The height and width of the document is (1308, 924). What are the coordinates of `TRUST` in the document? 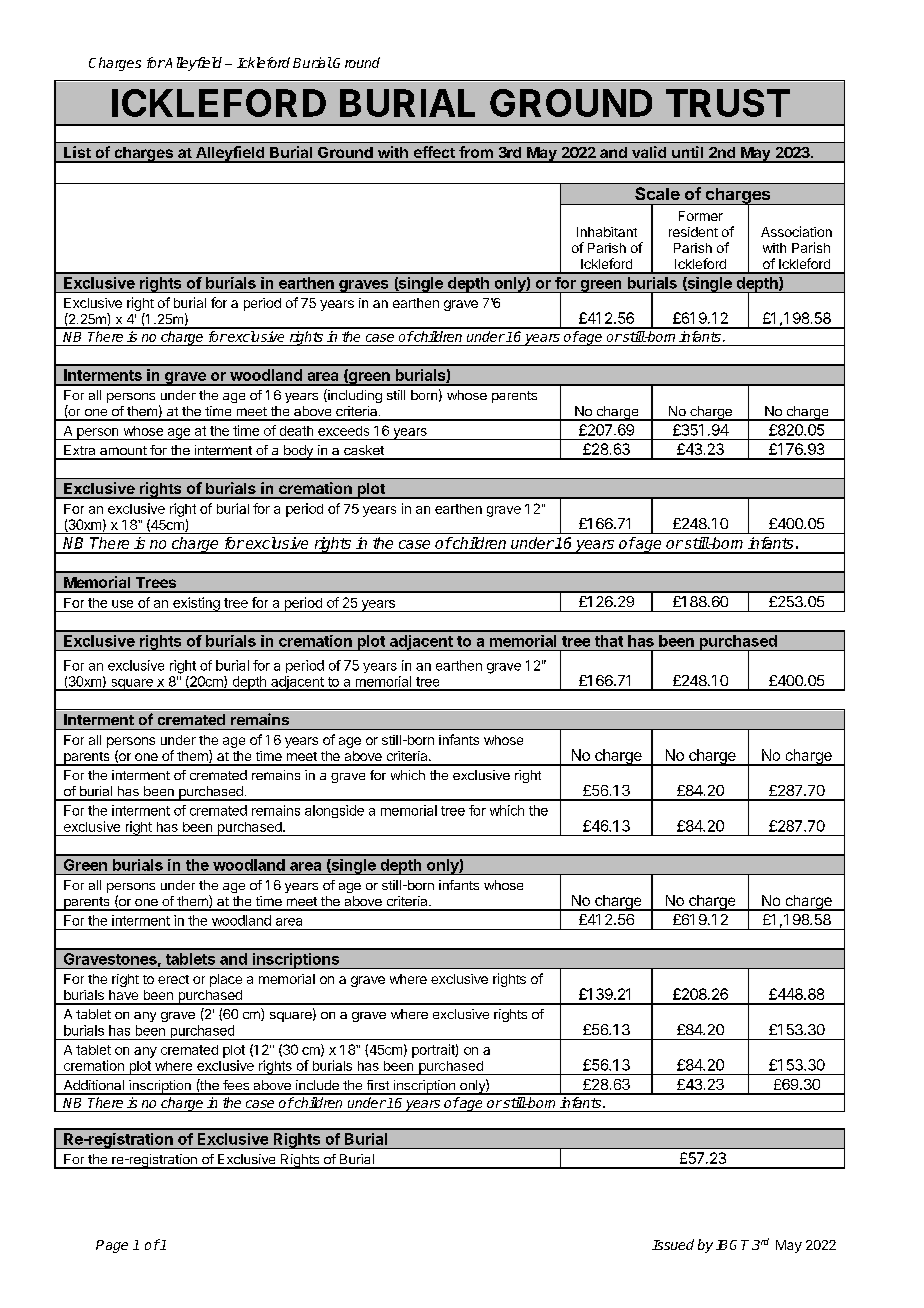 It's located at (728, 103).
